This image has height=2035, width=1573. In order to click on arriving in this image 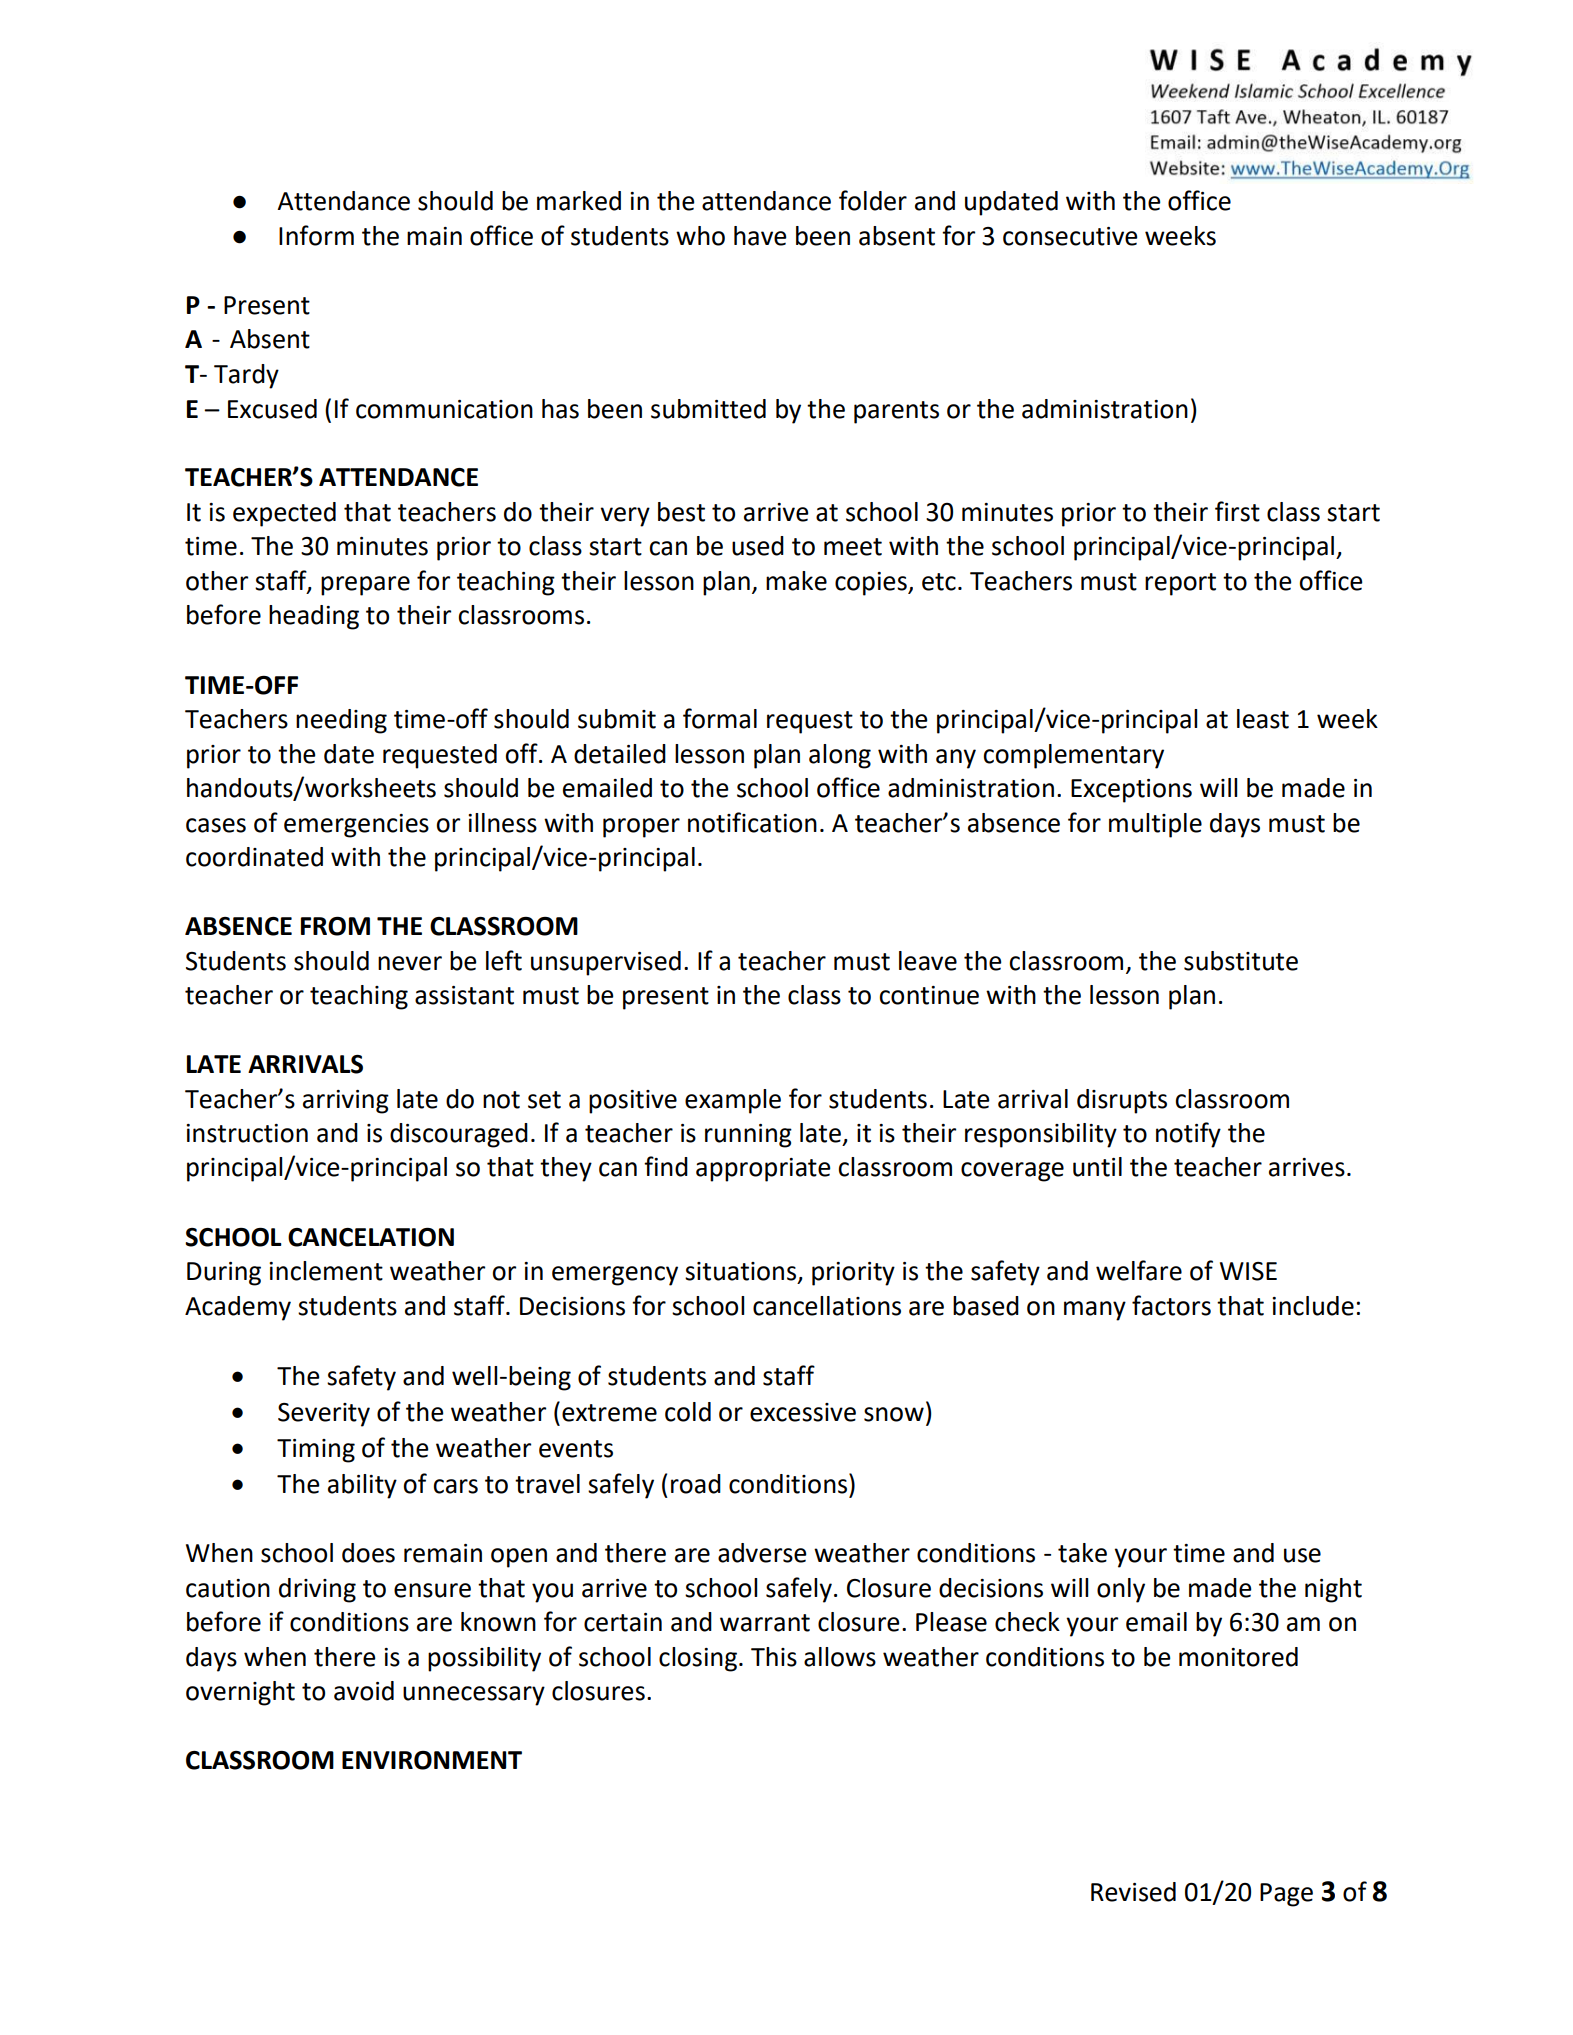, I will do `click(346, 1102)`.
